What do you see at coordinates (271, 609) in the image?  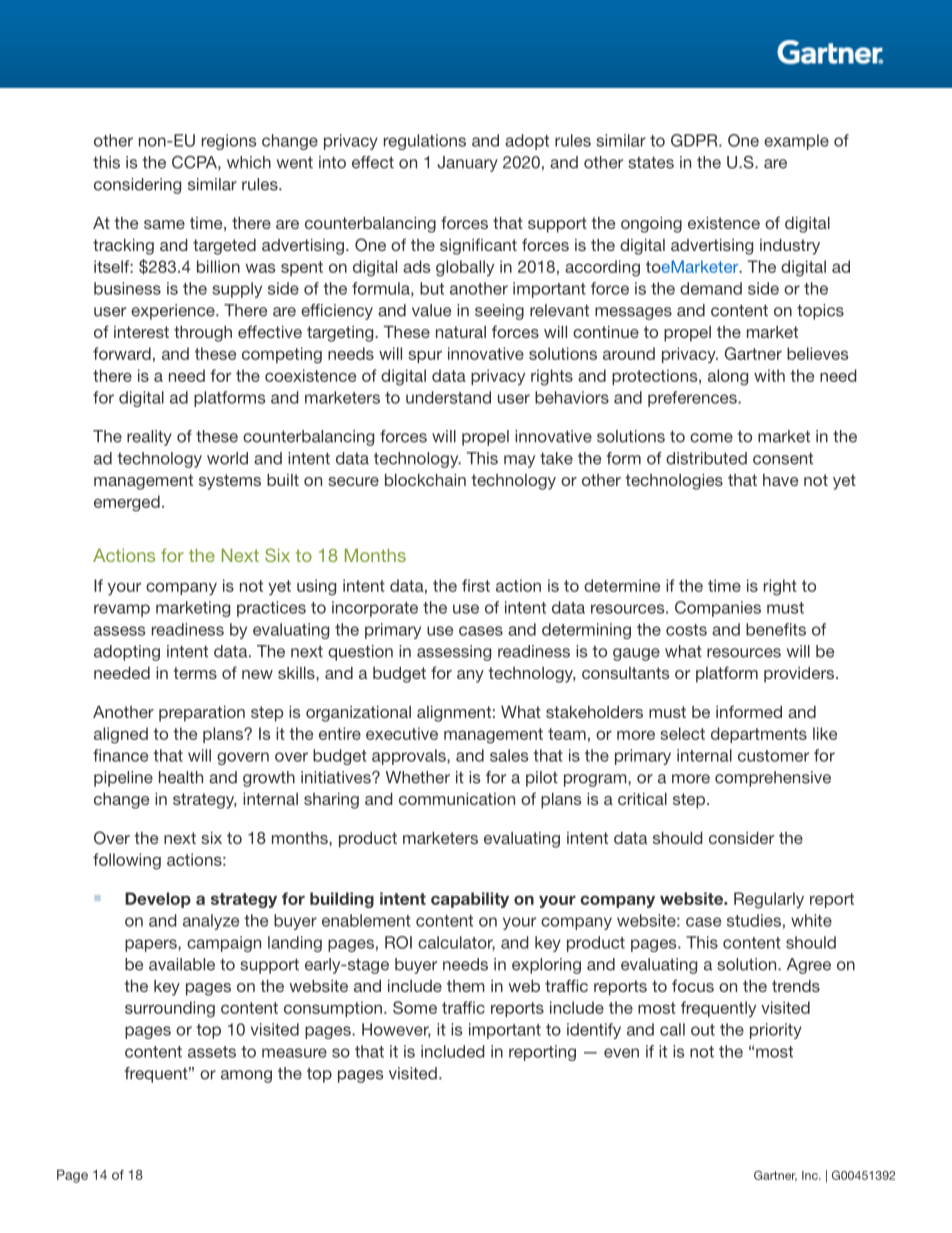 I see `practices` at bounding box center [271, 609].
